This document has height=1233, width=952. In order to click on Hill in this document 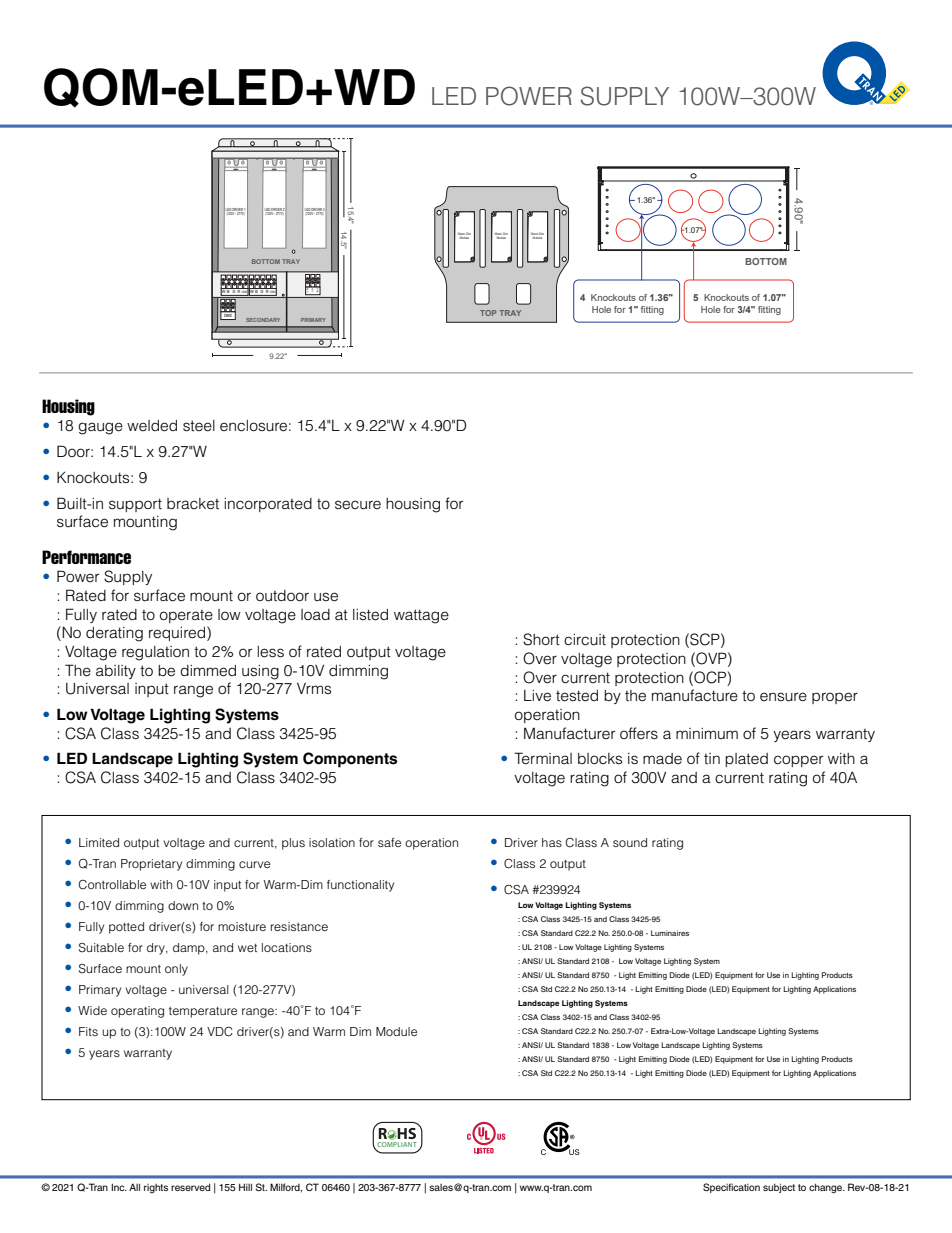, I will do `click(245, 1187)`.
